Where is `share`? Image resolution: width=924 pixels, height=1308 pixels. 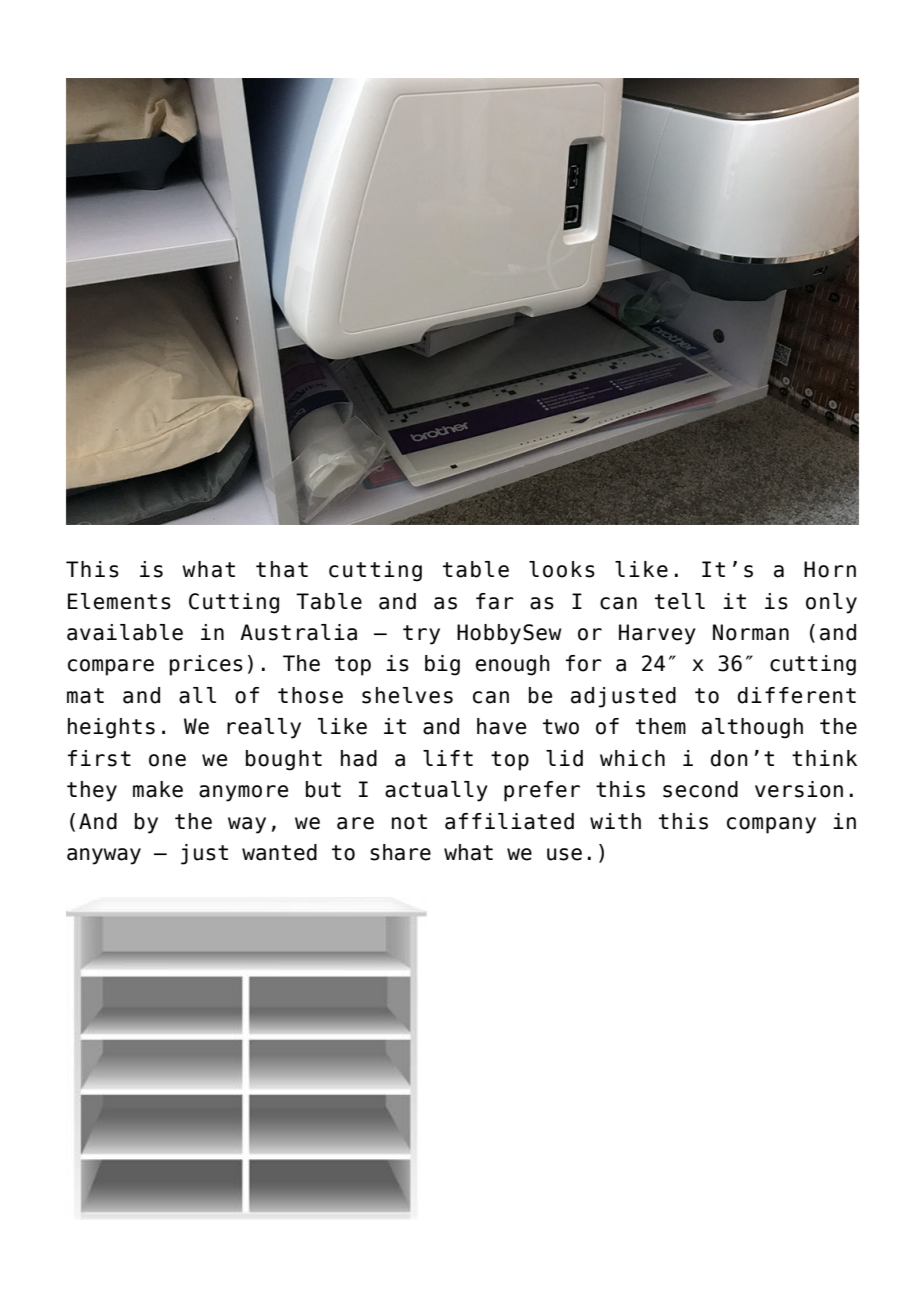
share is located at coordinates (400, 852).
